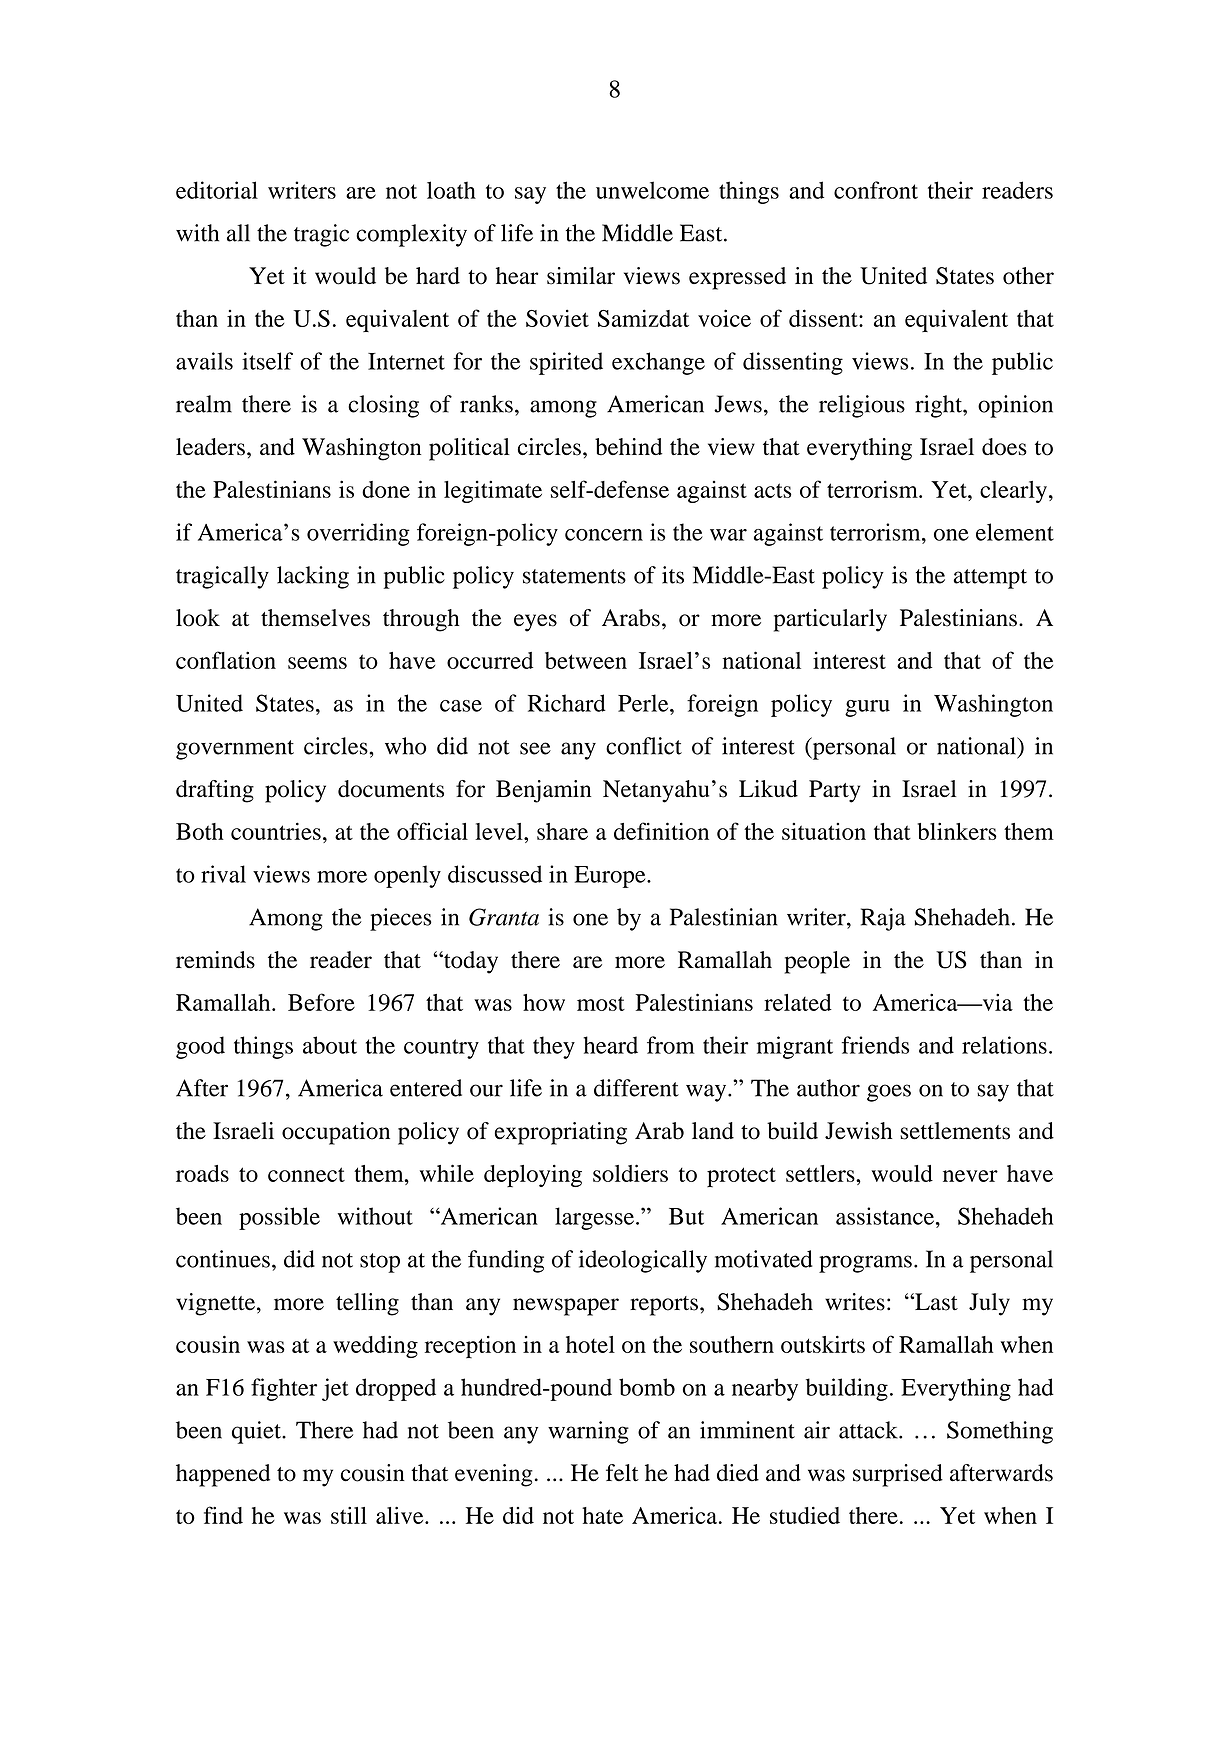 The width and height of the screenshot is (1229, 1739). What do you see at coordinates (957, 831) in the screenshot?
I see `blinkers` at bounding box center [957, 831].
